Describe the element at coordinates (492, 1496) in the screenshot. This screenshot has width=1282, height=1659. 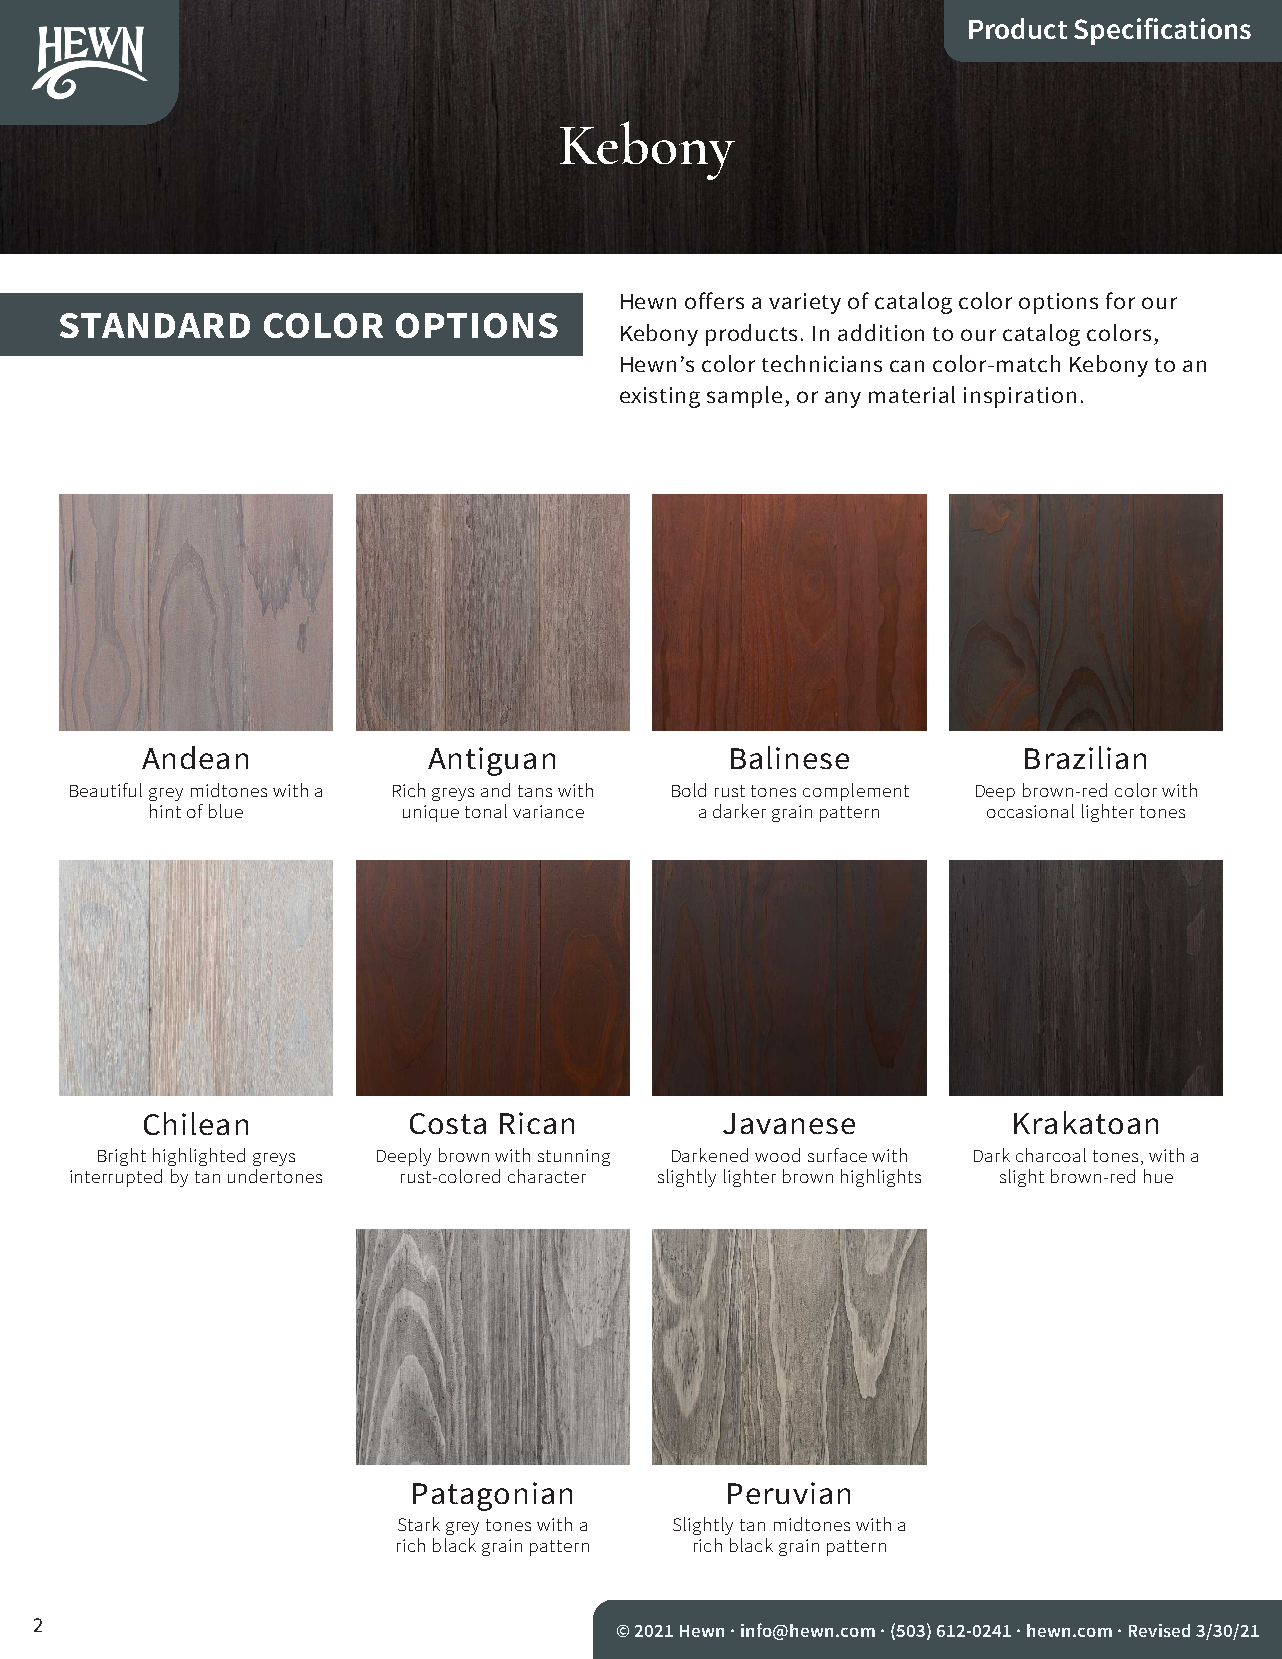
I see `Patagonian` at that location.
